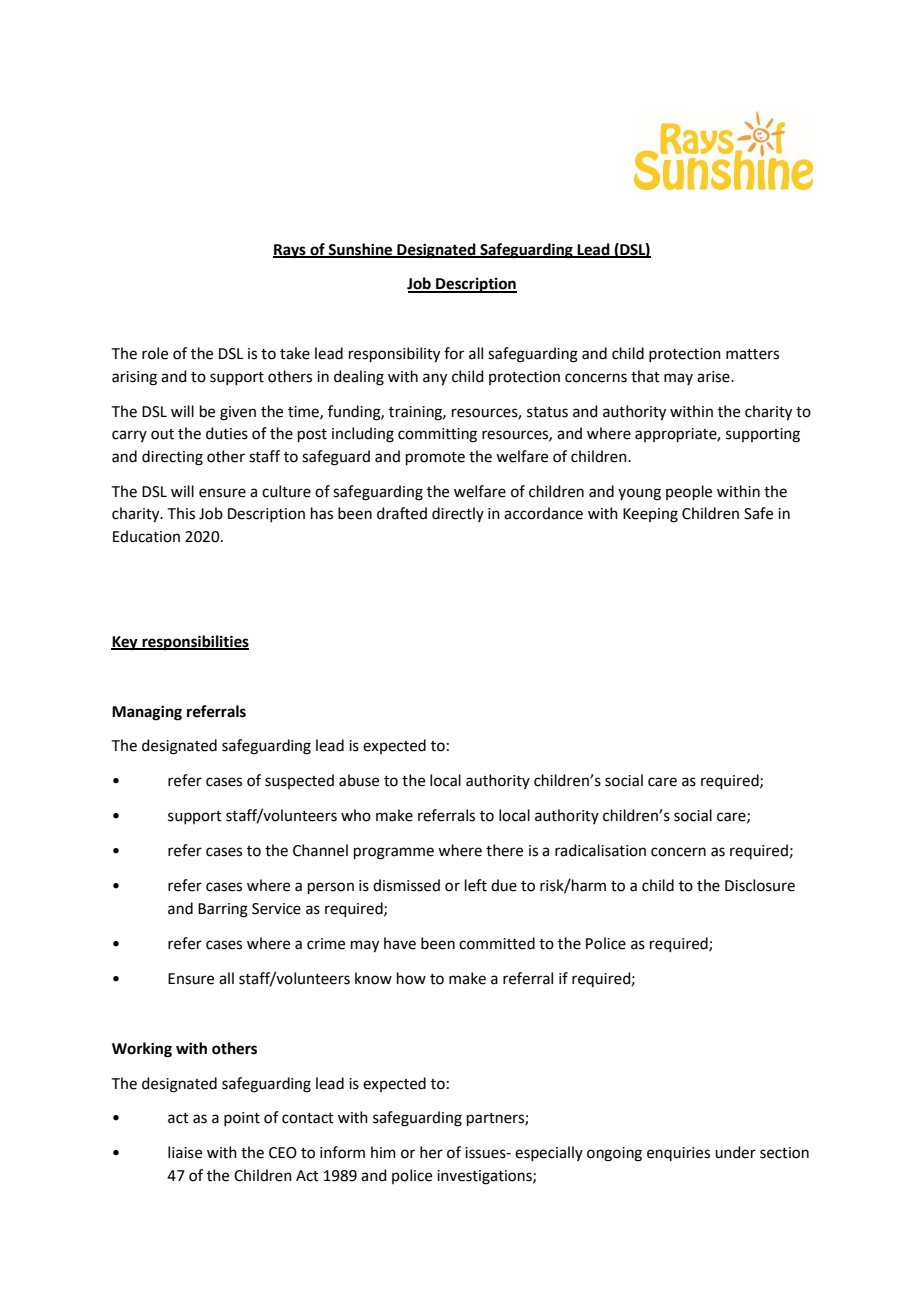  Describe the element at coordinates (146, 536) in the screenshot. I see `Education` at that location.
